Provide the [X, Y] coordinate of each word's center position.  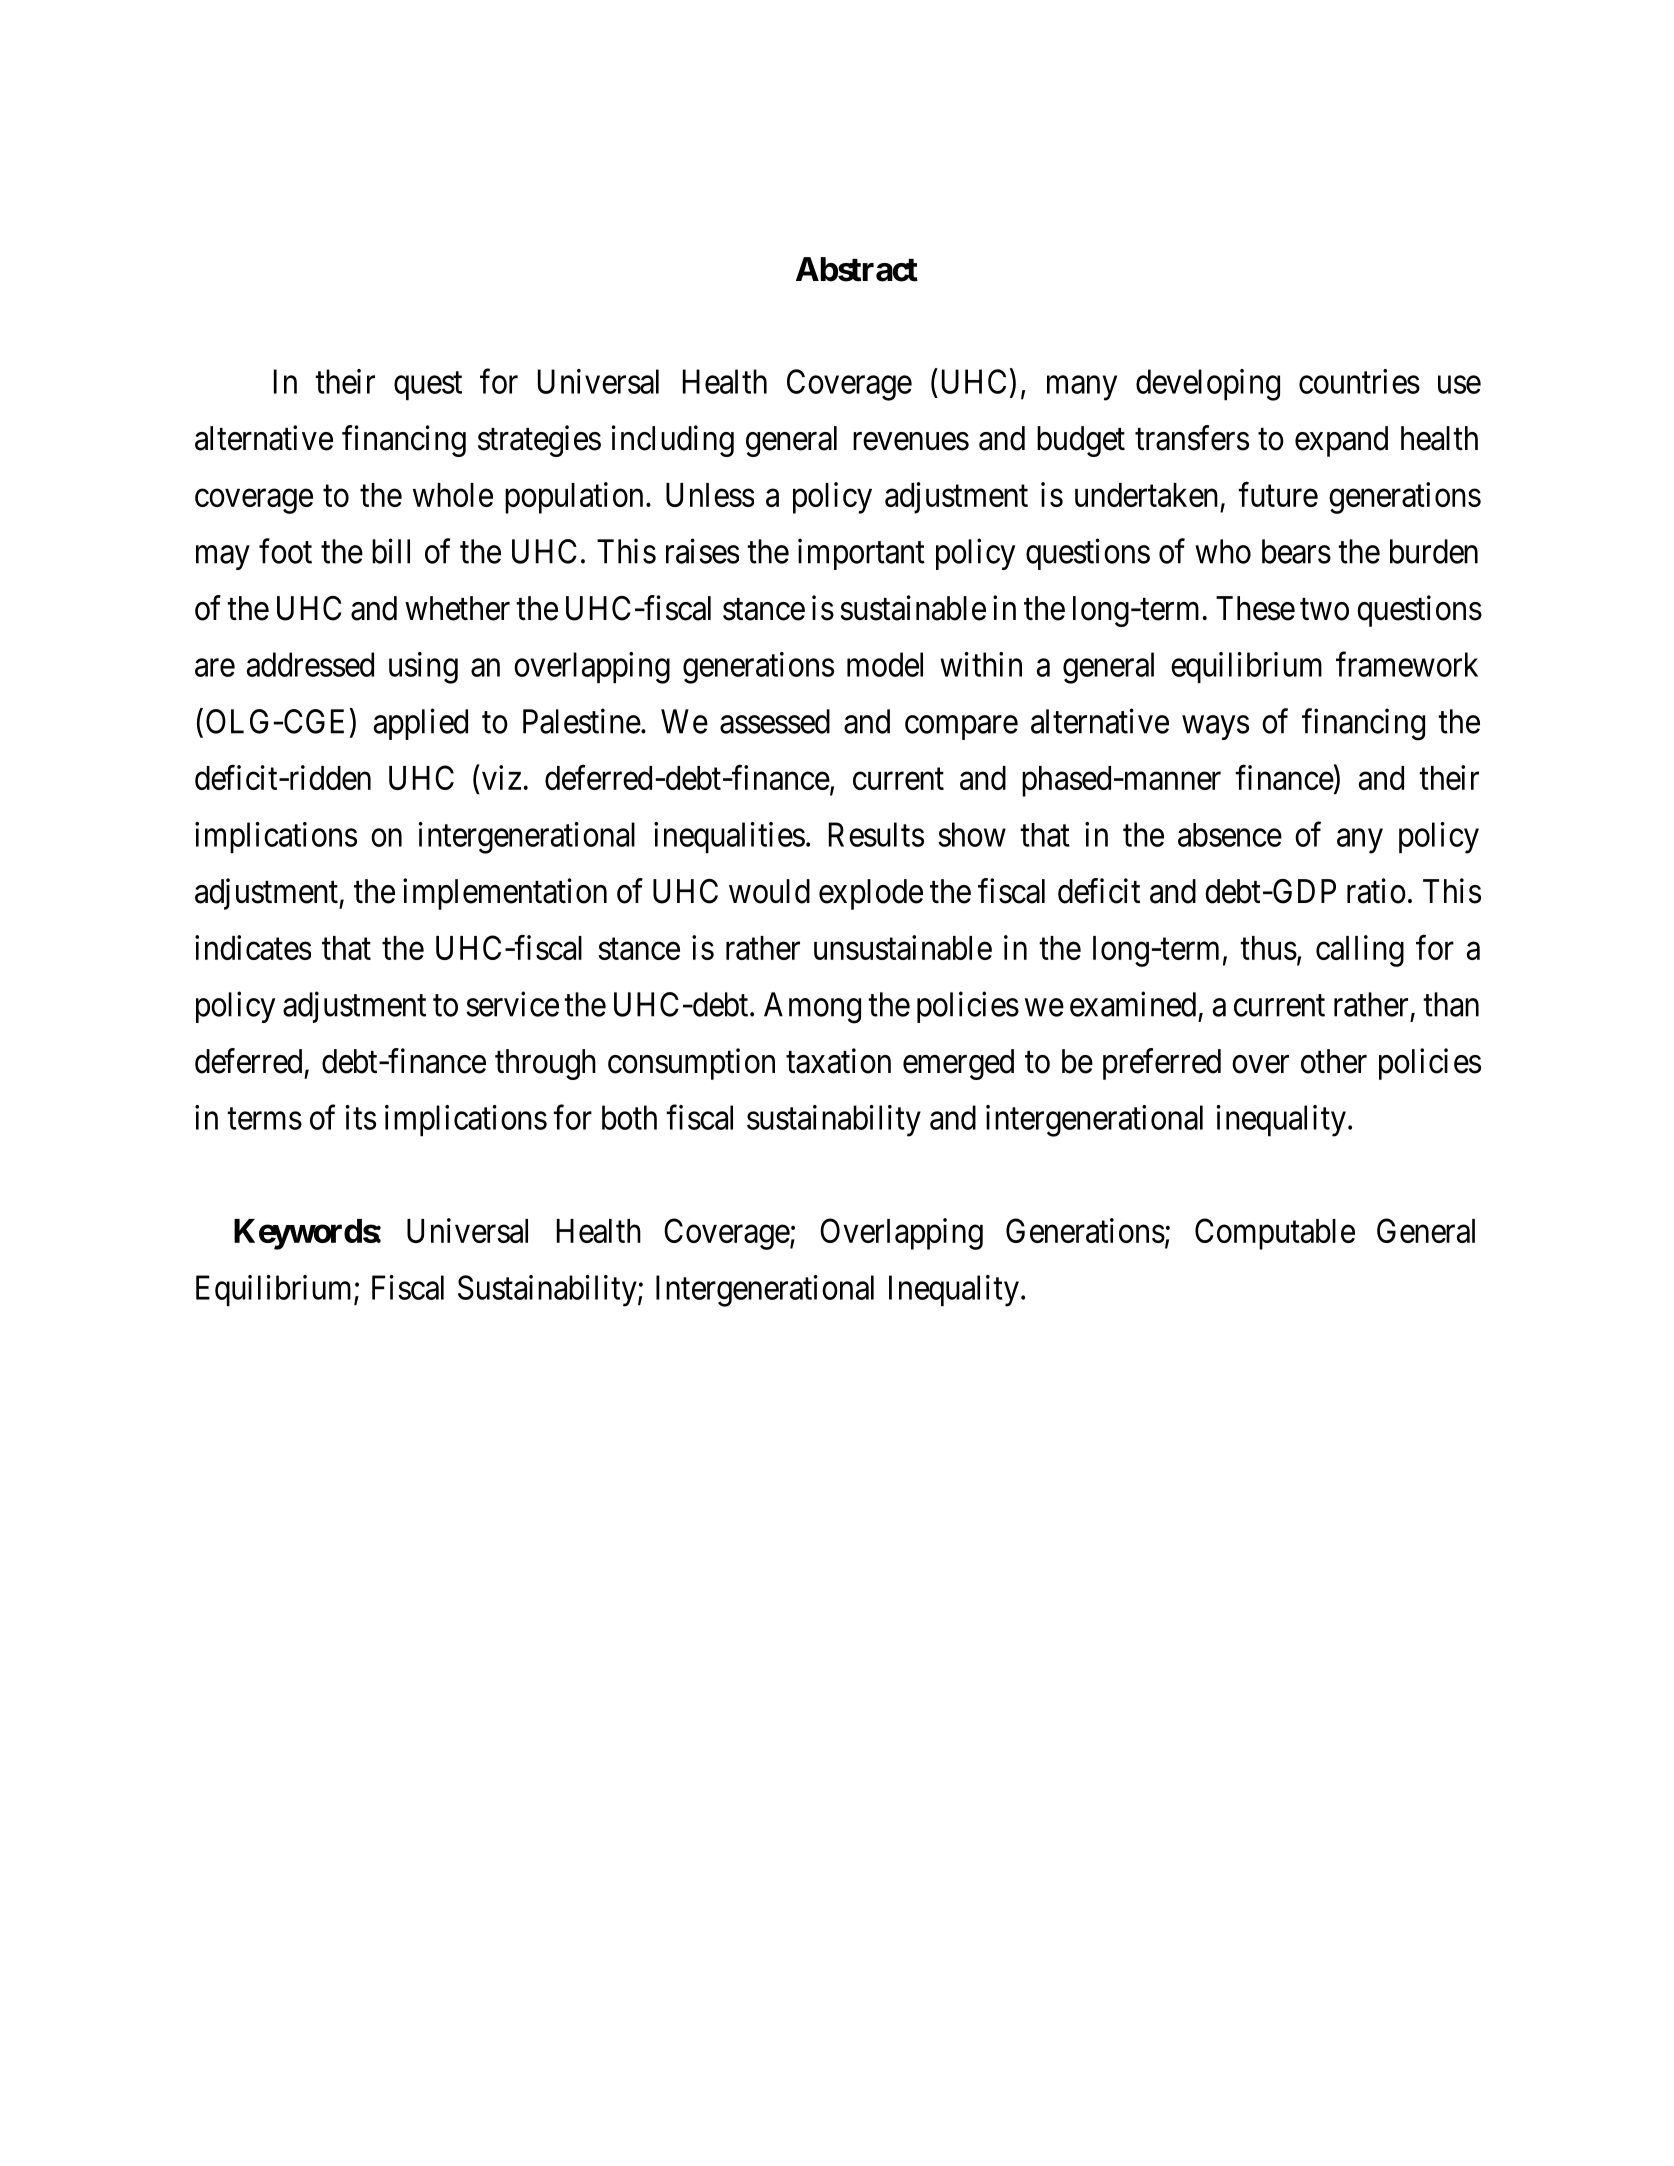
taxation [838, 1061]
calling [1360, 951]
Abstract [857, 269]
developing [1208, 385]
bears [1296, 551]
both [629, 1117]
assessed [775, 721]
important [861, 554]
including [673, 441]
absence [1230, 835]
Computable [1275, 1234]
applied [421, 724]
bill [391, 551]
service [512, 1004]
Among [812, 1008]
